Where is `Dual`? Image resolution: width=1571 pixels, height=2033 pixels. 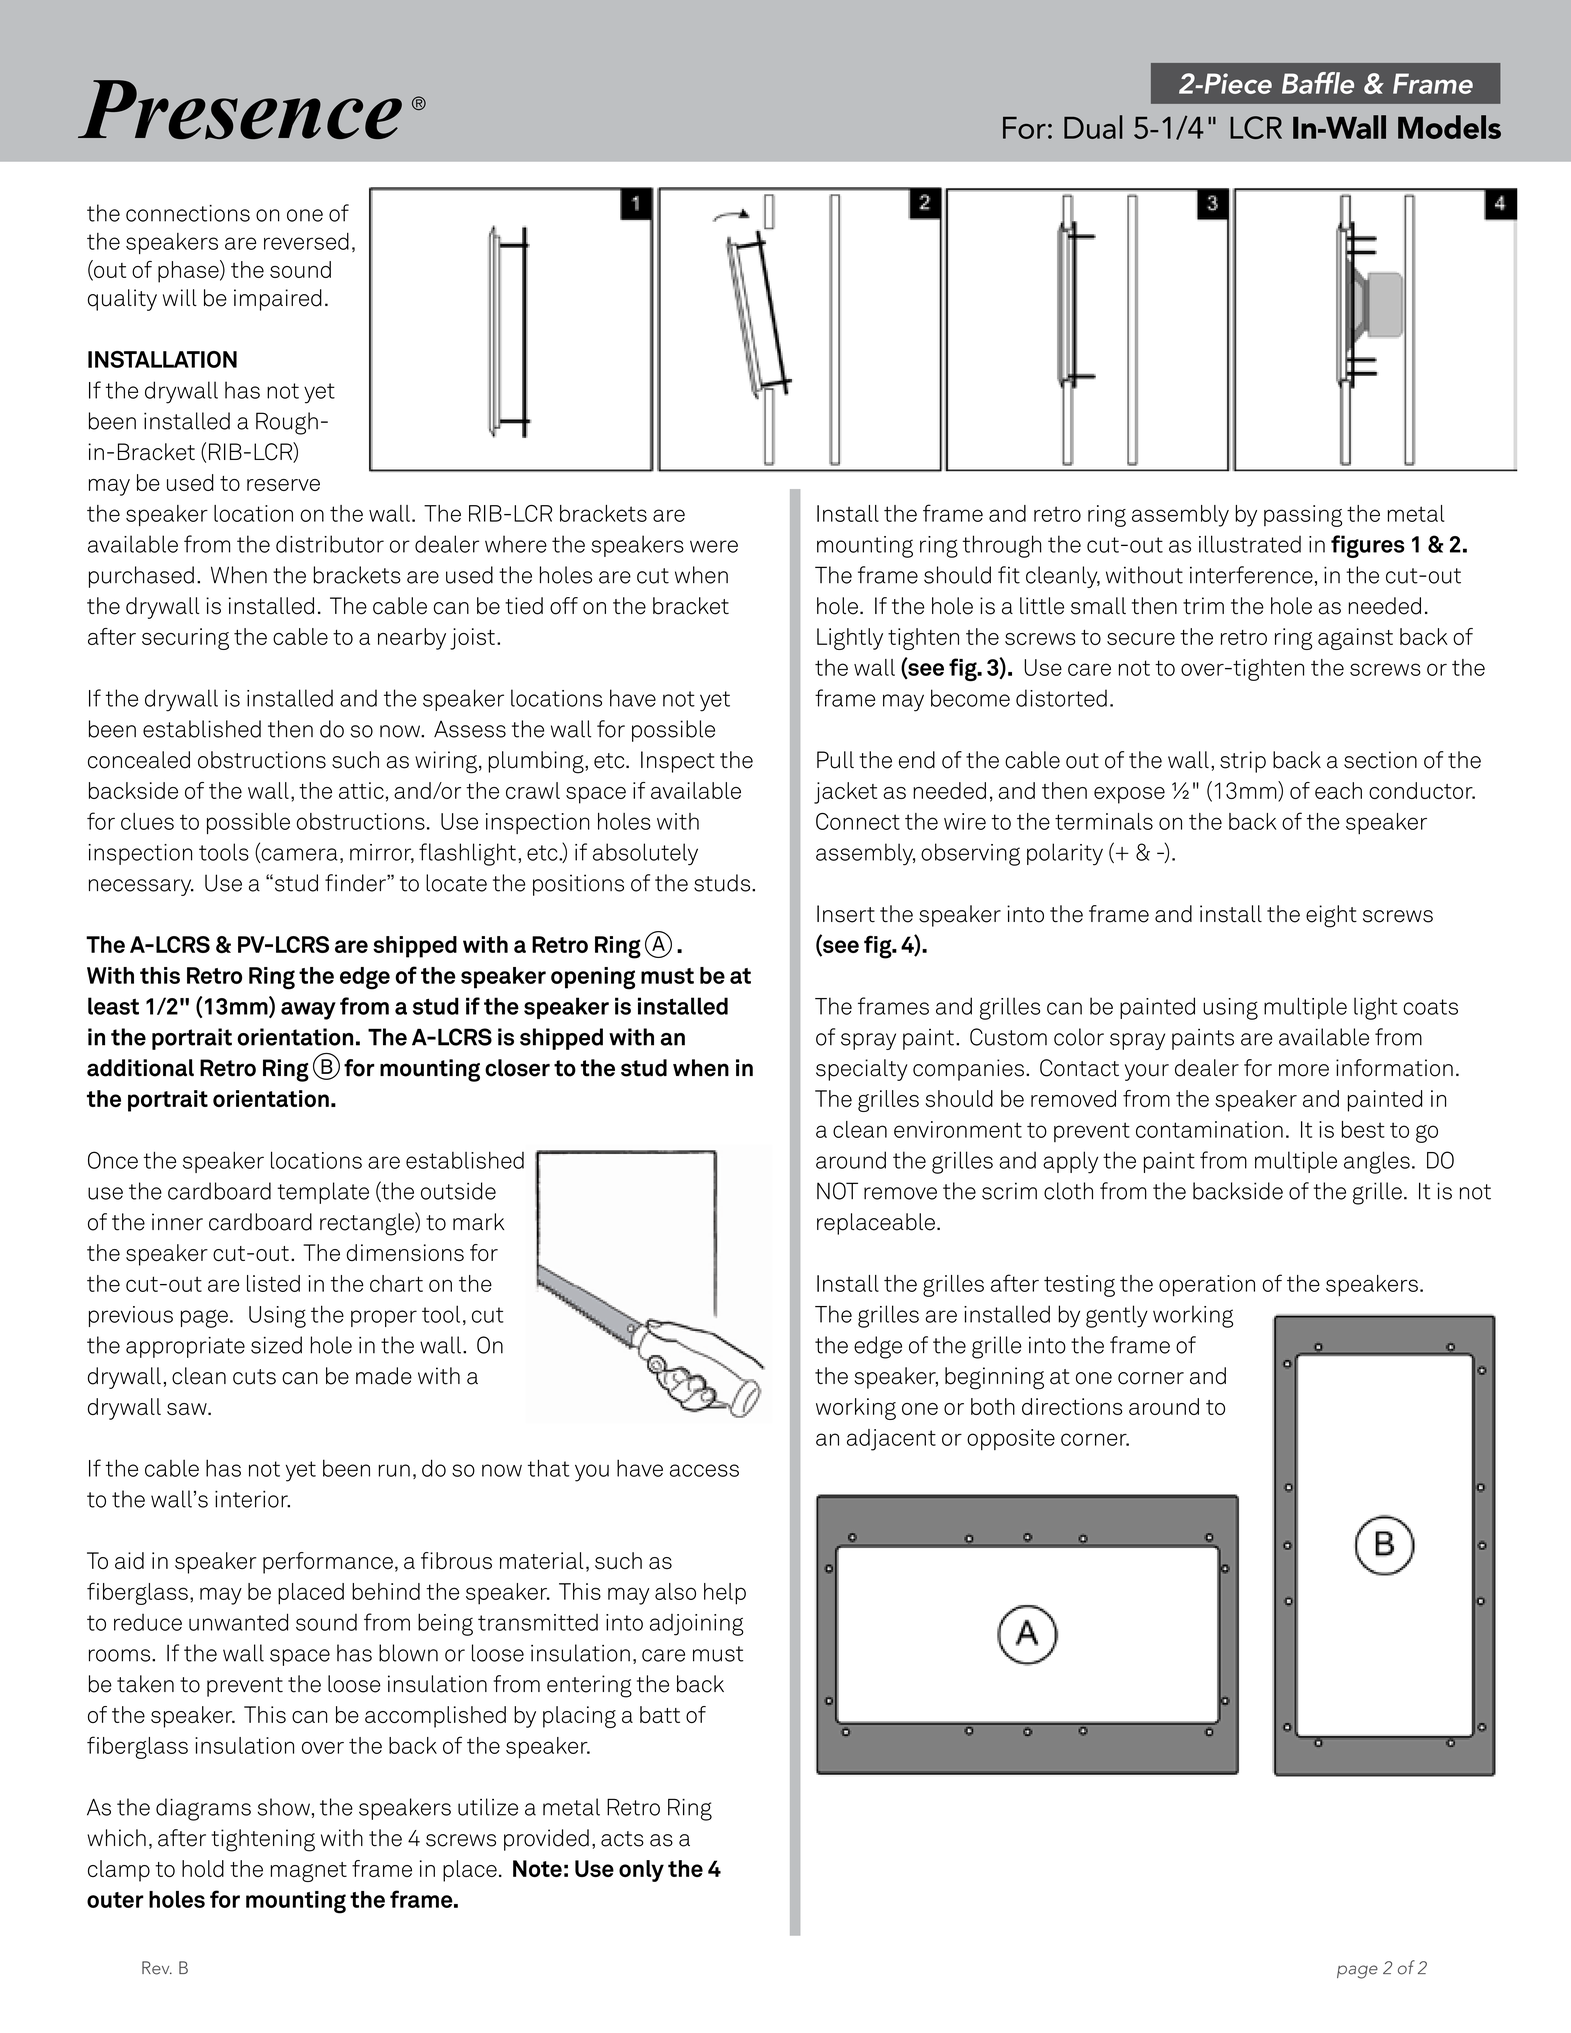
Dual is located at coordinates (1093, 127).
